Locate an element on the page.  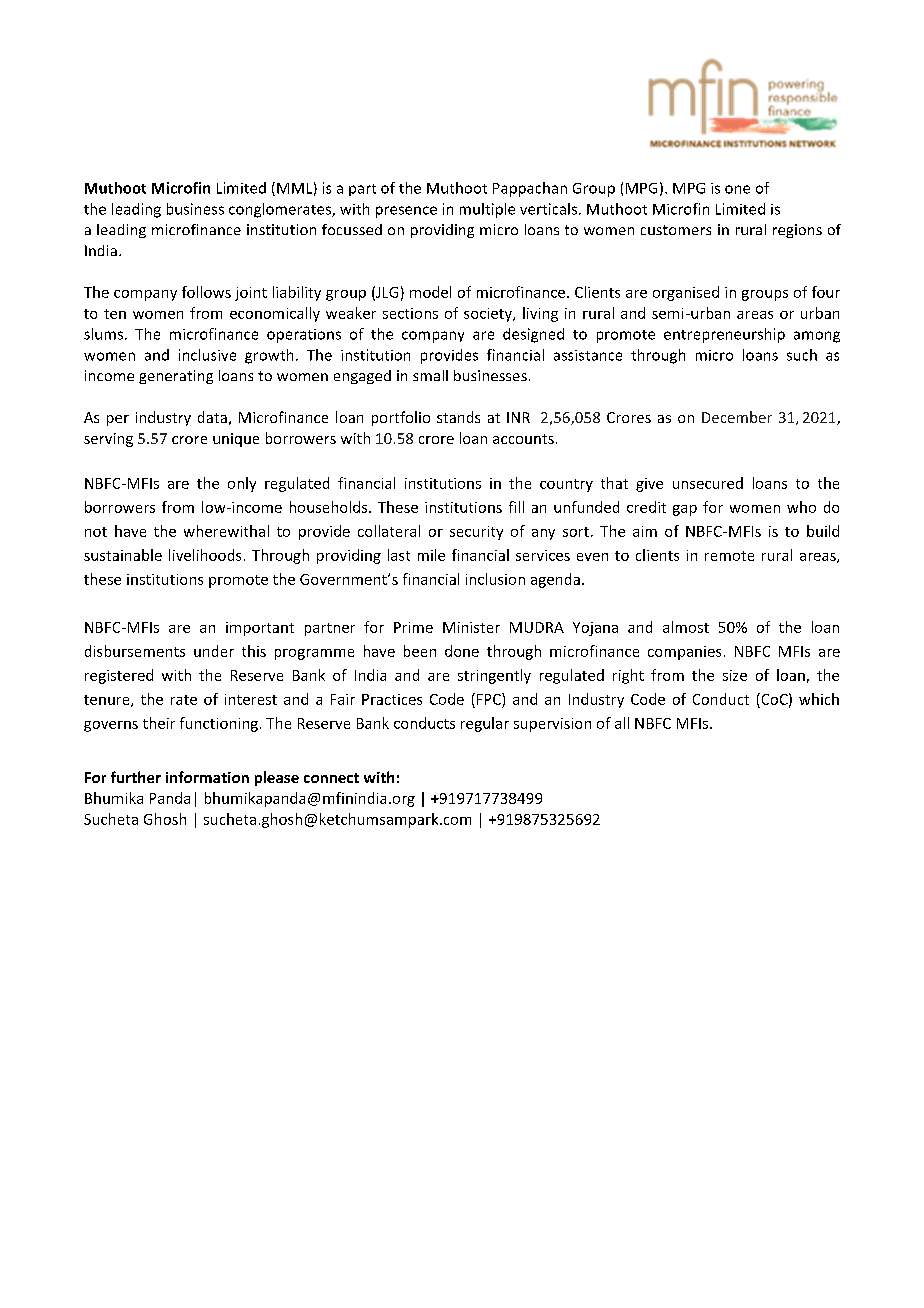
stands is located at coordinates (458, 417).
